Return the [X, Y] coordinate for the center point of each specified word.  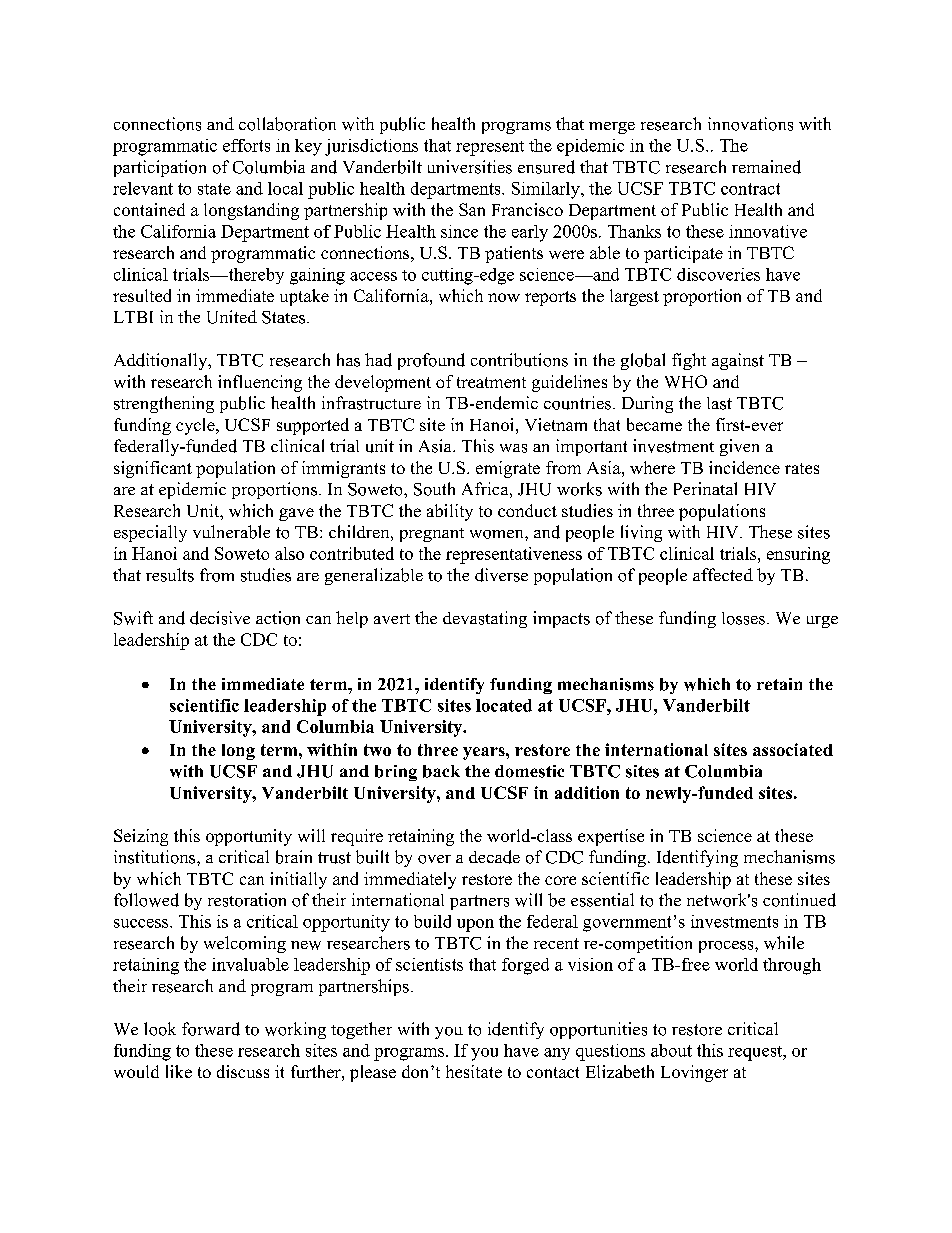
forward [211, 1029]
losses [743, 618]
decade [494, 857]
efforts [246, 145]
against [738, 361]
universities [470, 167]
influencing [260, 383]
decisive [220, 618]
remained [766, 167]
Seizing [141, 837]
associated [793, 749]
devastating [485, 619]
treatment [491, 382]
